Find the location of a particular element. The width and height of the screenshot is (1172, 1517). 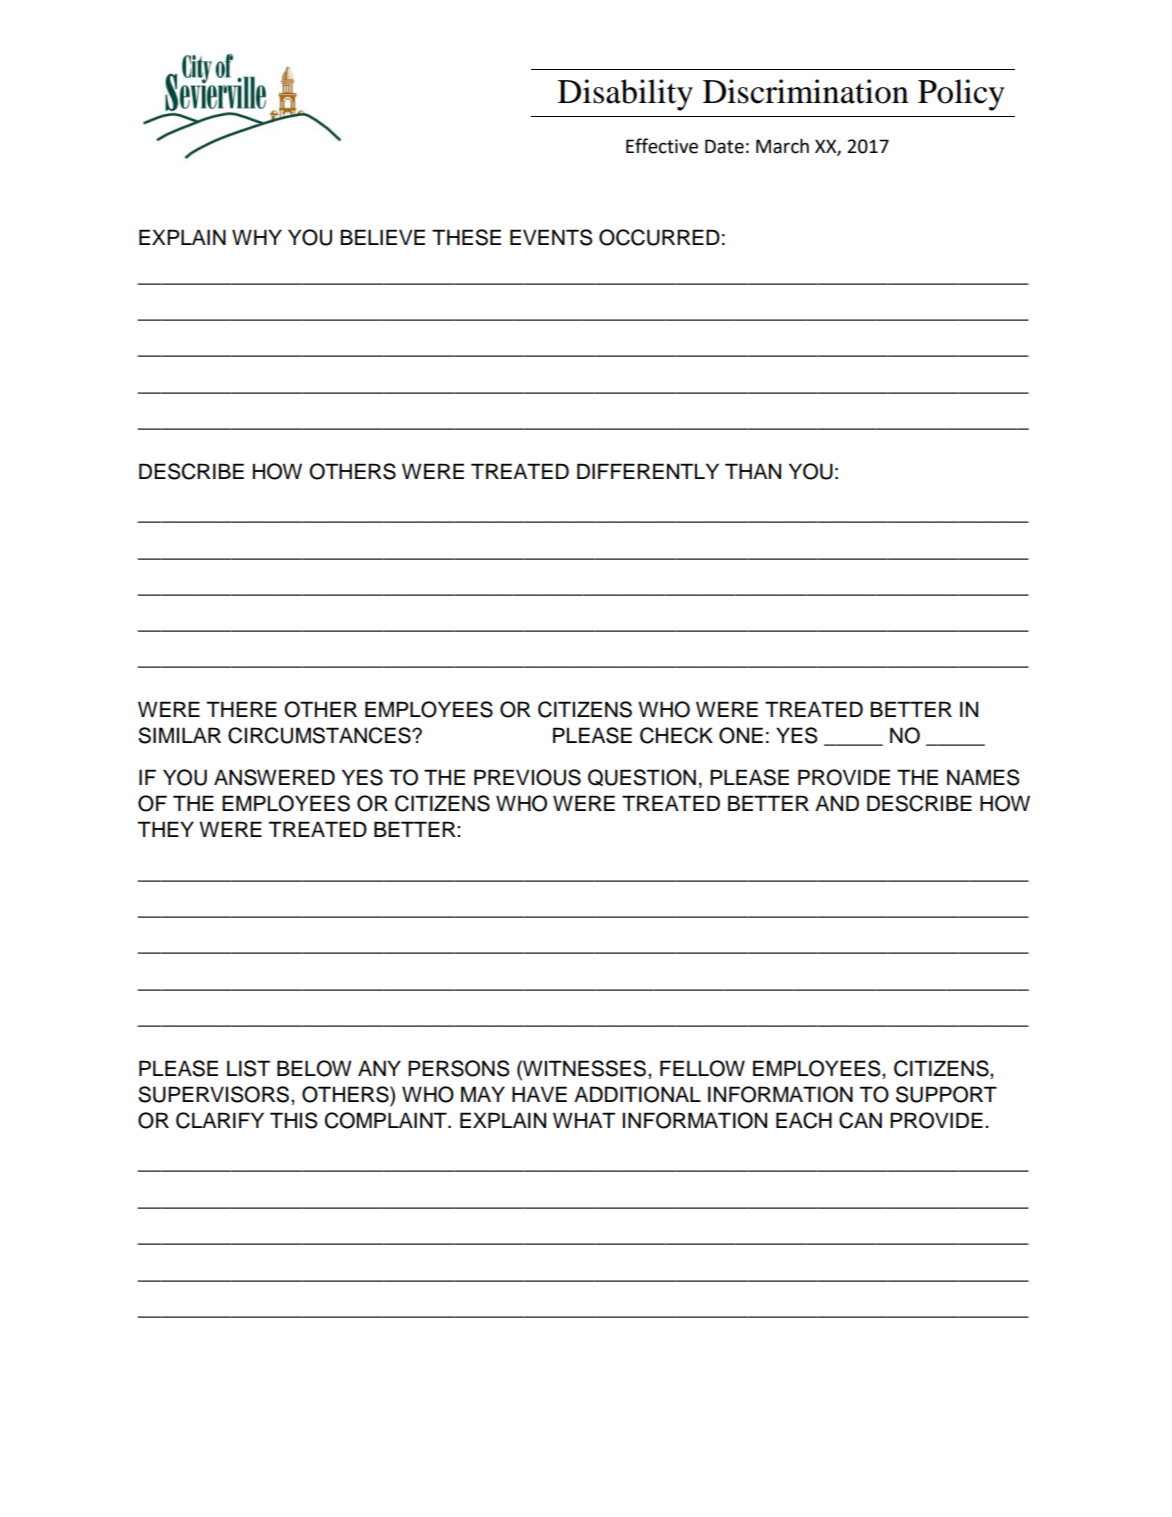

THEY is located at coordinates (166, 829).
